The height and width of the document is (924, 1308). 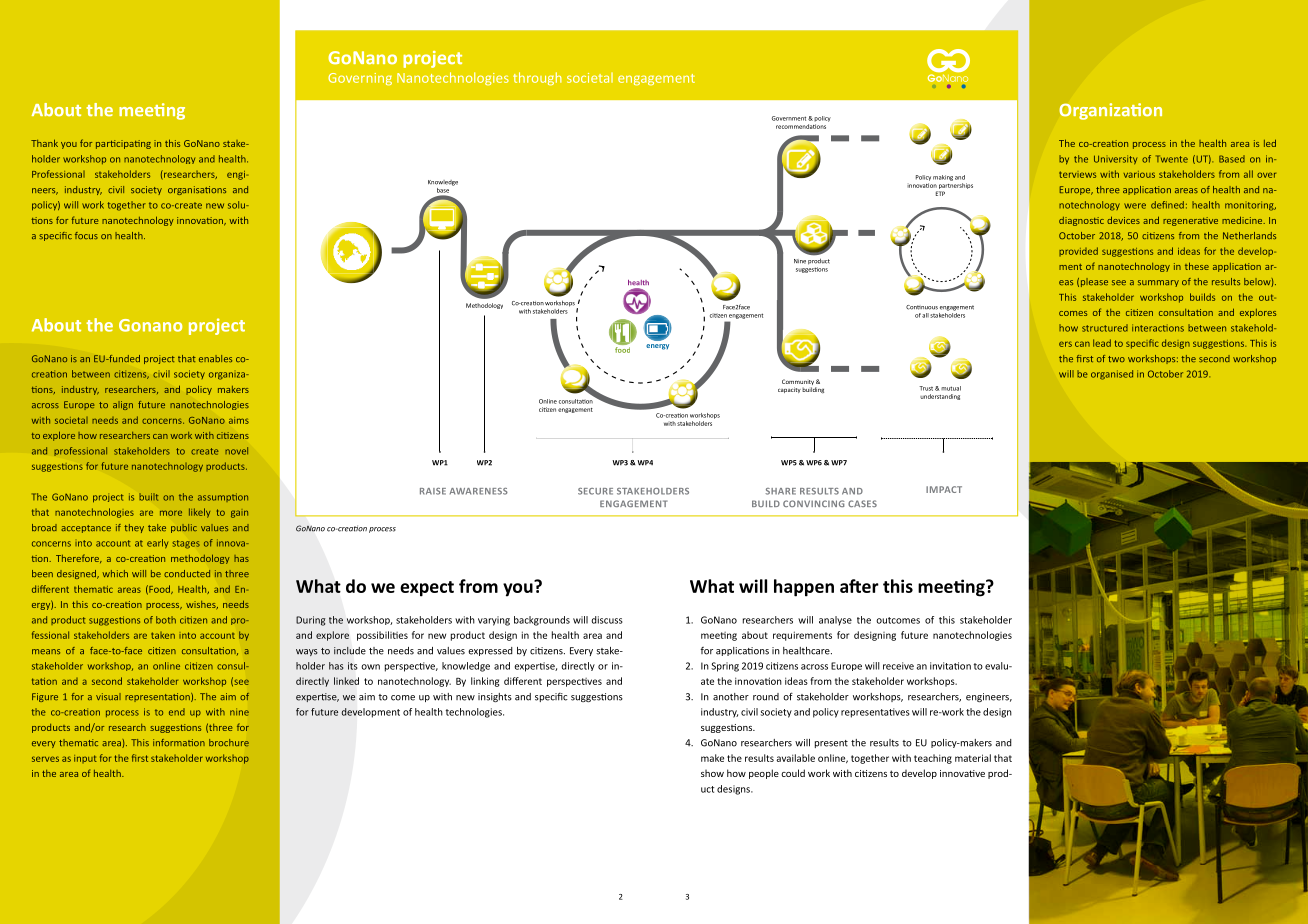 What do you see at coordinates (607, 620) in the document?
I see `discuss` at bounding box center [607, 620].
